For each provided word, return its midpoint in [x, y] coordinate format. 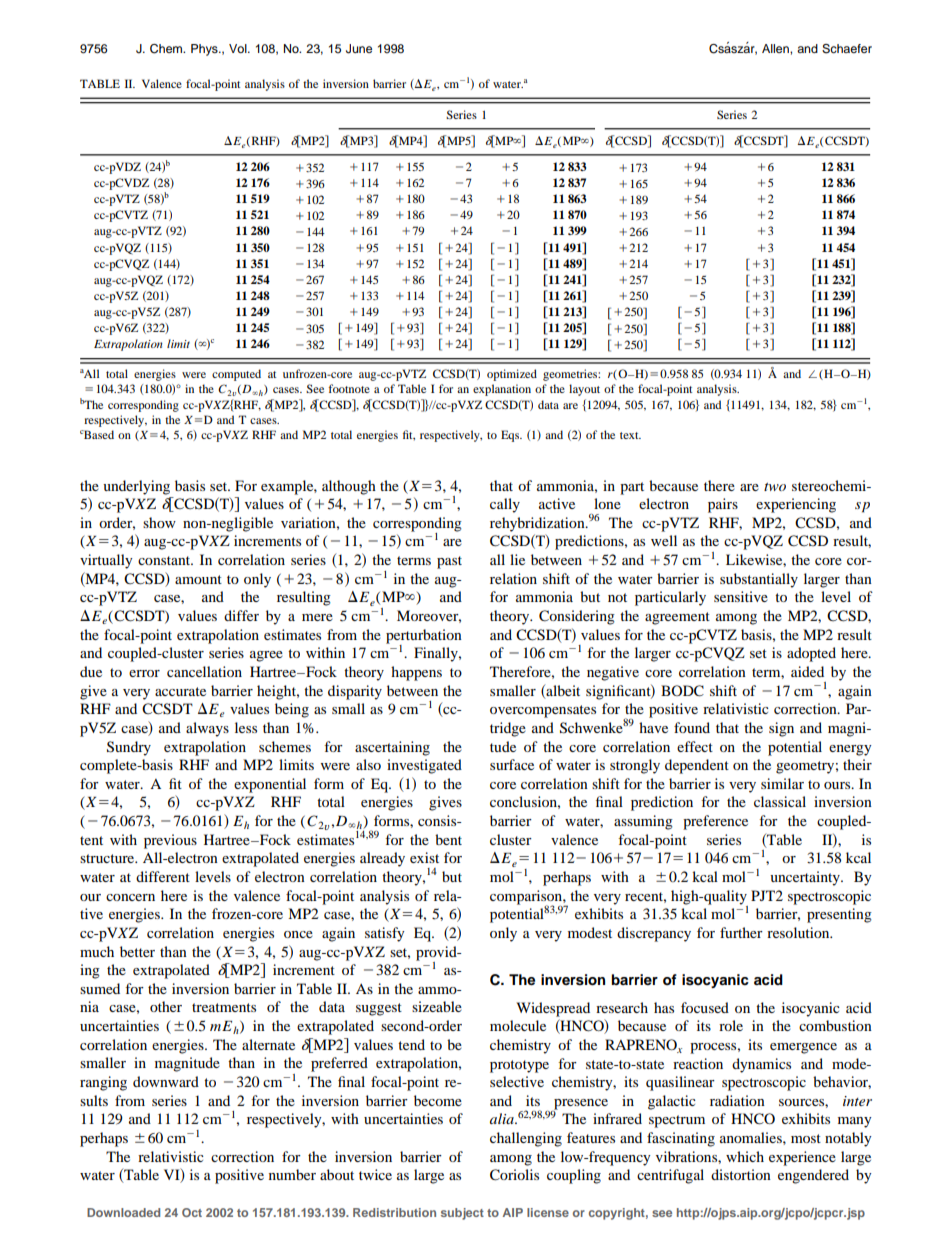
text [630, 435]
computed [236, 375]
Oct [192, 1212]
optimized [512, 375]
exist [424, 857]
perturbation [424, 637]
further [741, 932]
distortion [741, 1174]
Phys [205, 50]
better [137, 951]
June [359, 49]
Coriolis [514, 1175]
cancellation [204, 671]
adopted [811, 654]
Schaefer [847, 49]
